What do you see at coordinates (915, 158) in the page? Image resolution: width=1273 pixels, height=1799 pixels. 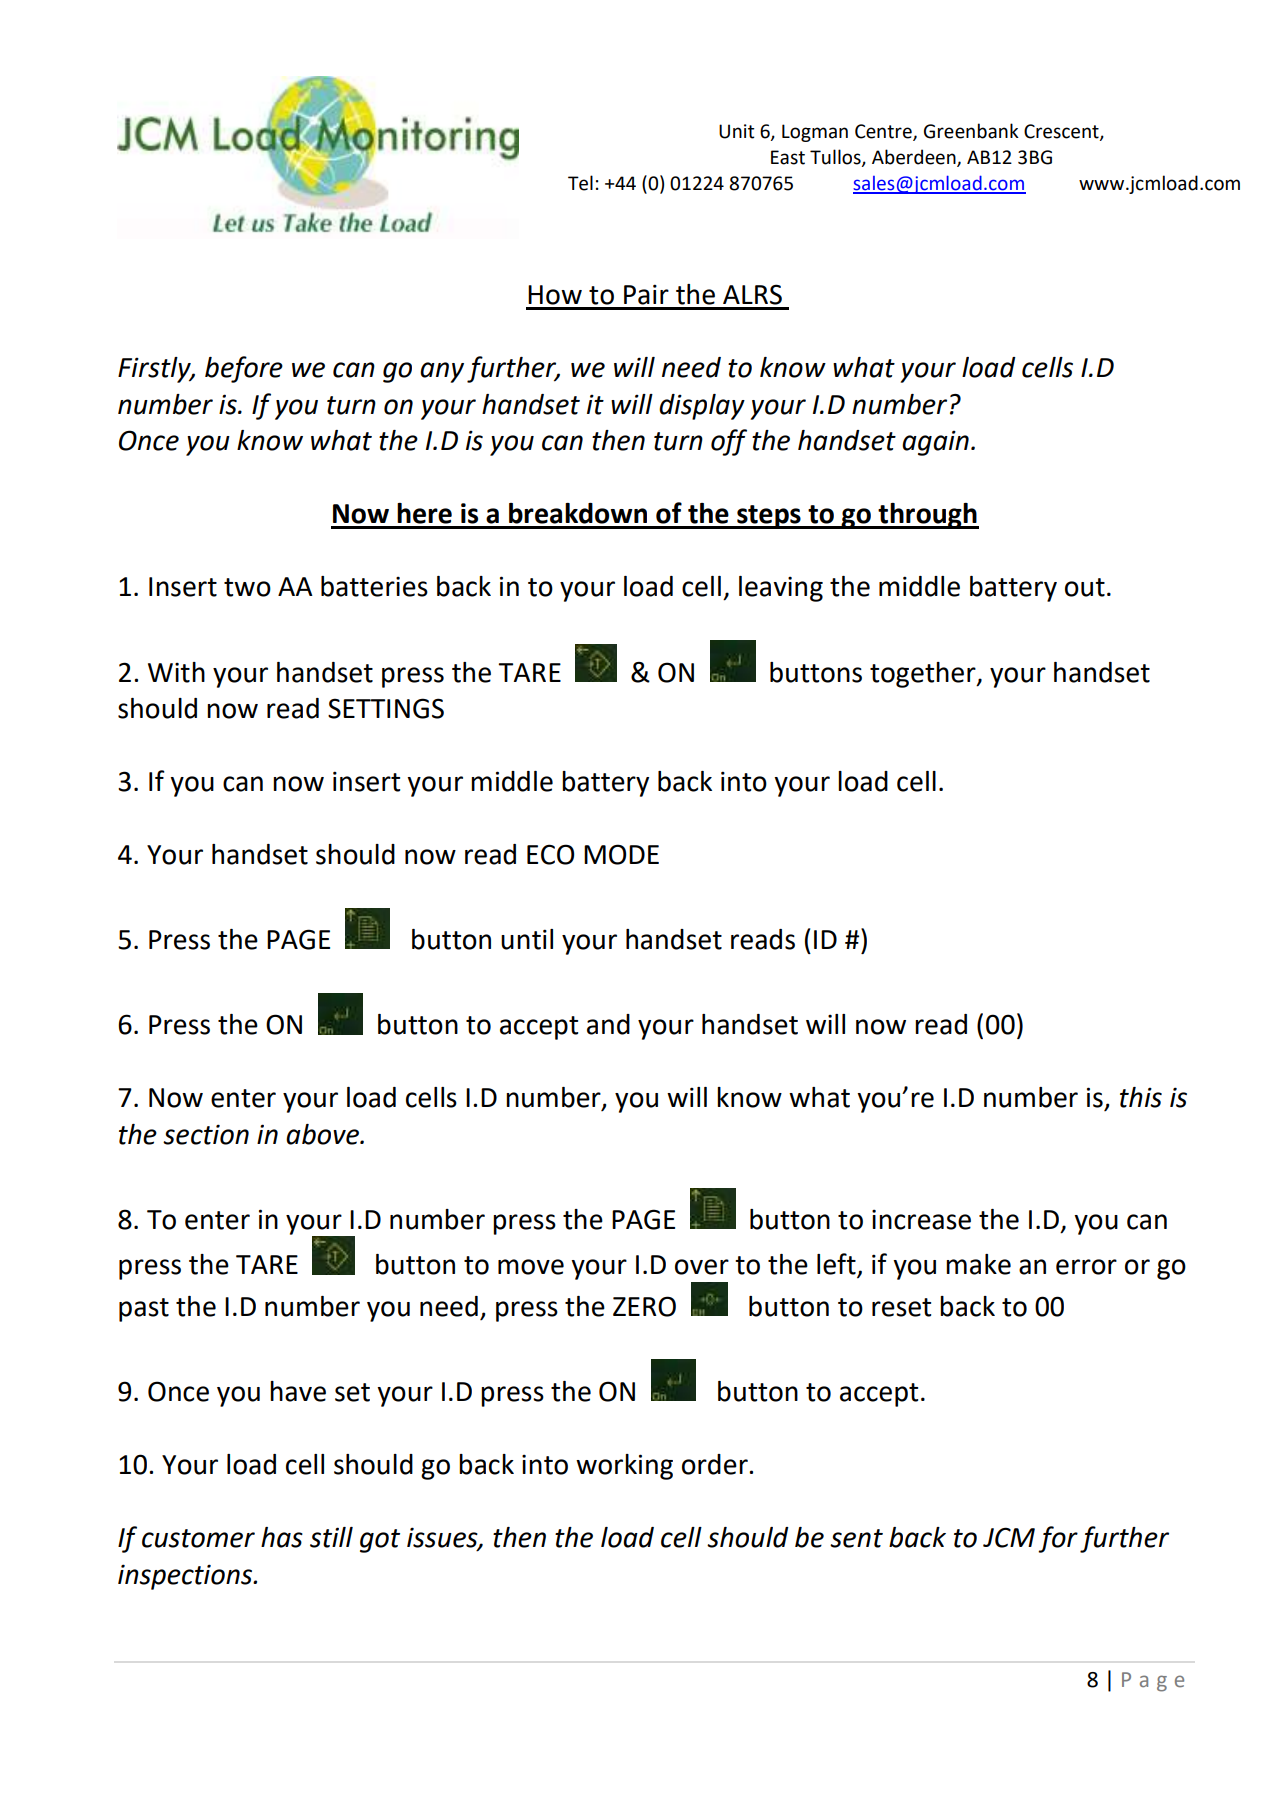 I see `Aberdeen` at bounding box center [915, 158].
